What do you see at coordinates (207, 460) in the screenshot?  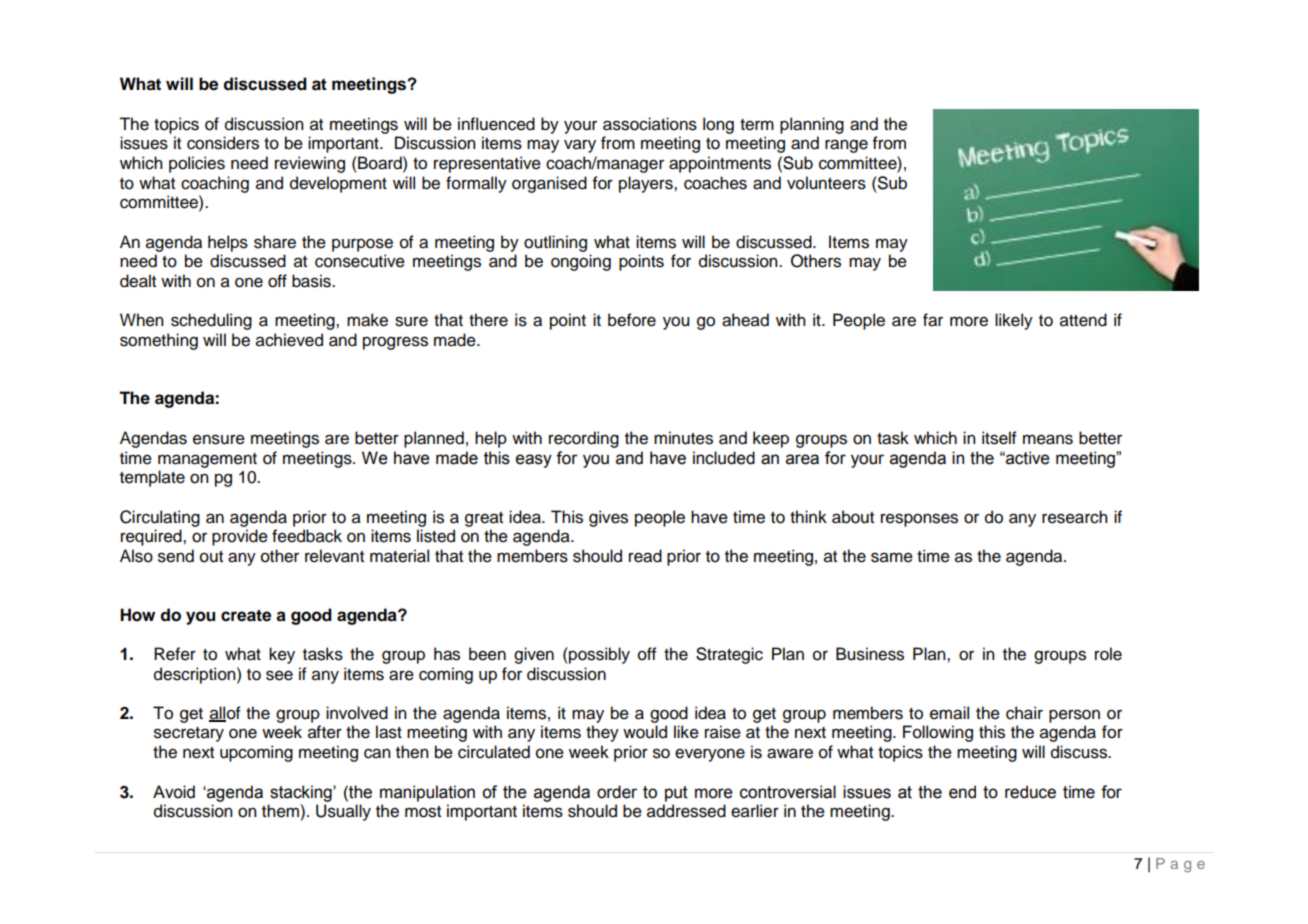 I see `management` at bounding box center [207, 460].
